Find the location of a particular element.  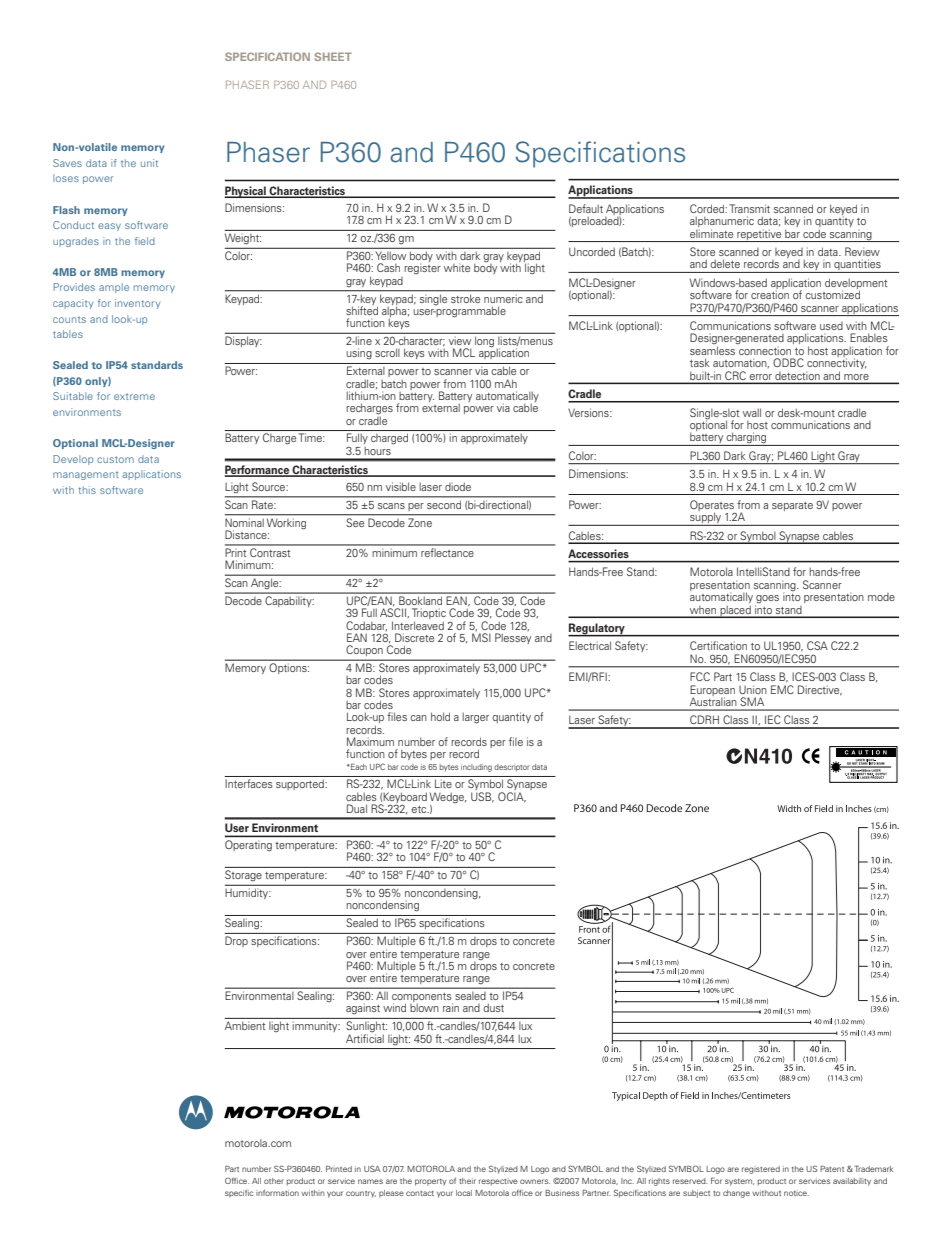

their is located at coordinates (467, 1181).
